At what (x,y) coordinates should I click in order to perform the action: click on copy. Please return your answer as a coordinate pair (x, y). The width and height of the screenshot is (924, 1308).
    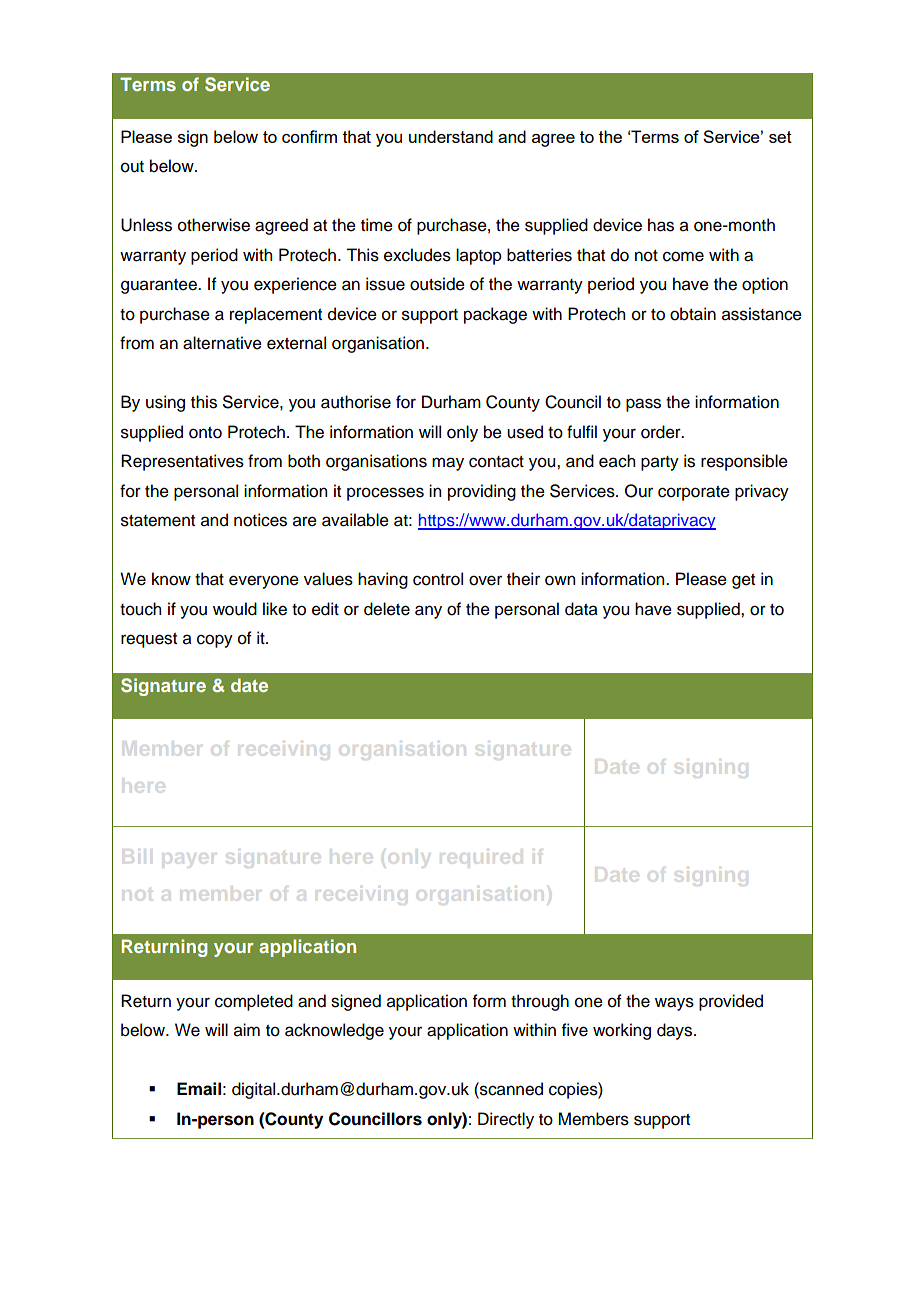
    Looking at the image, I should click on (215, 641).
